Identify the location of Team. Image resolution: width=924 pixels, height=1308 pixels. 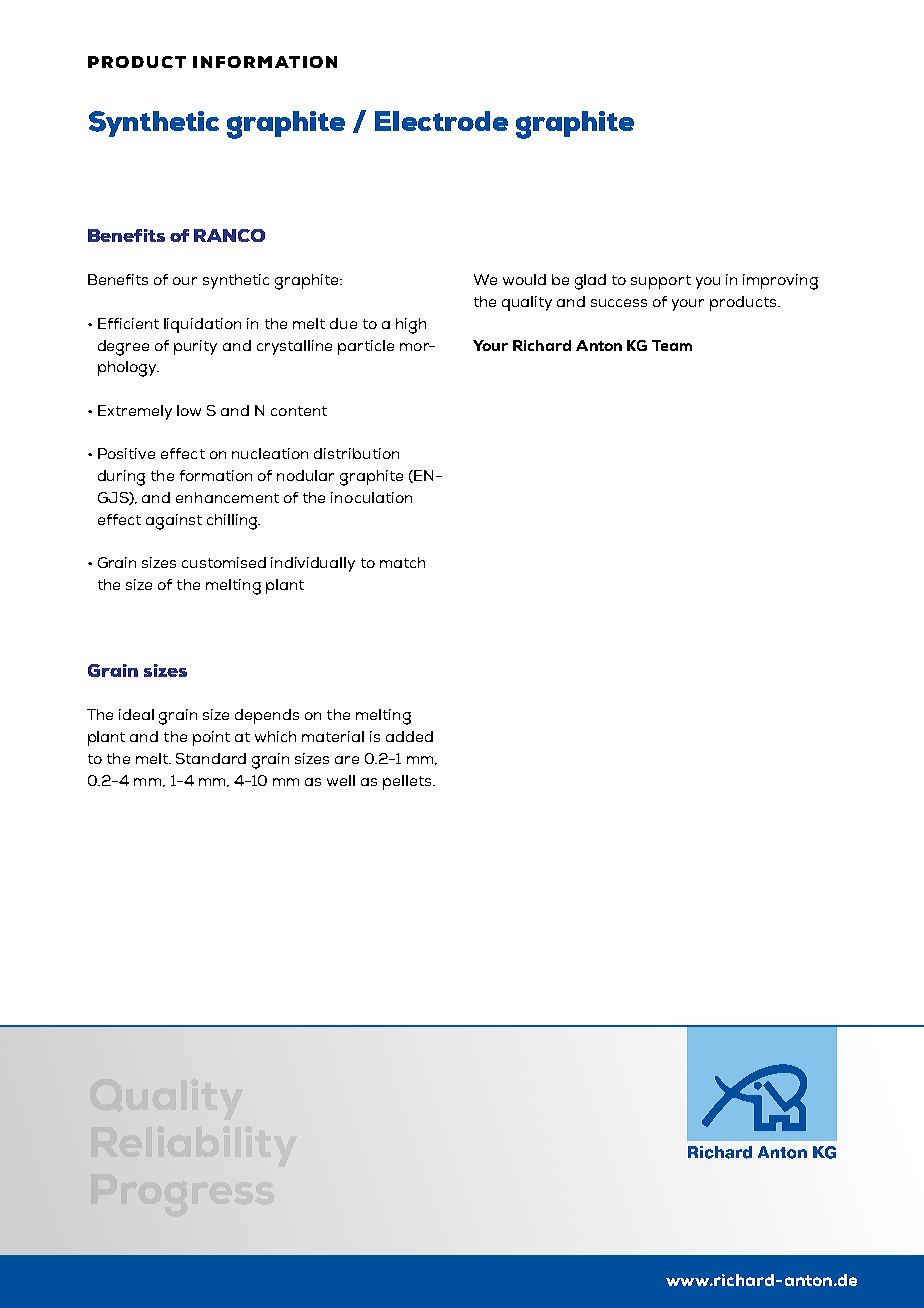
(672, 345).
